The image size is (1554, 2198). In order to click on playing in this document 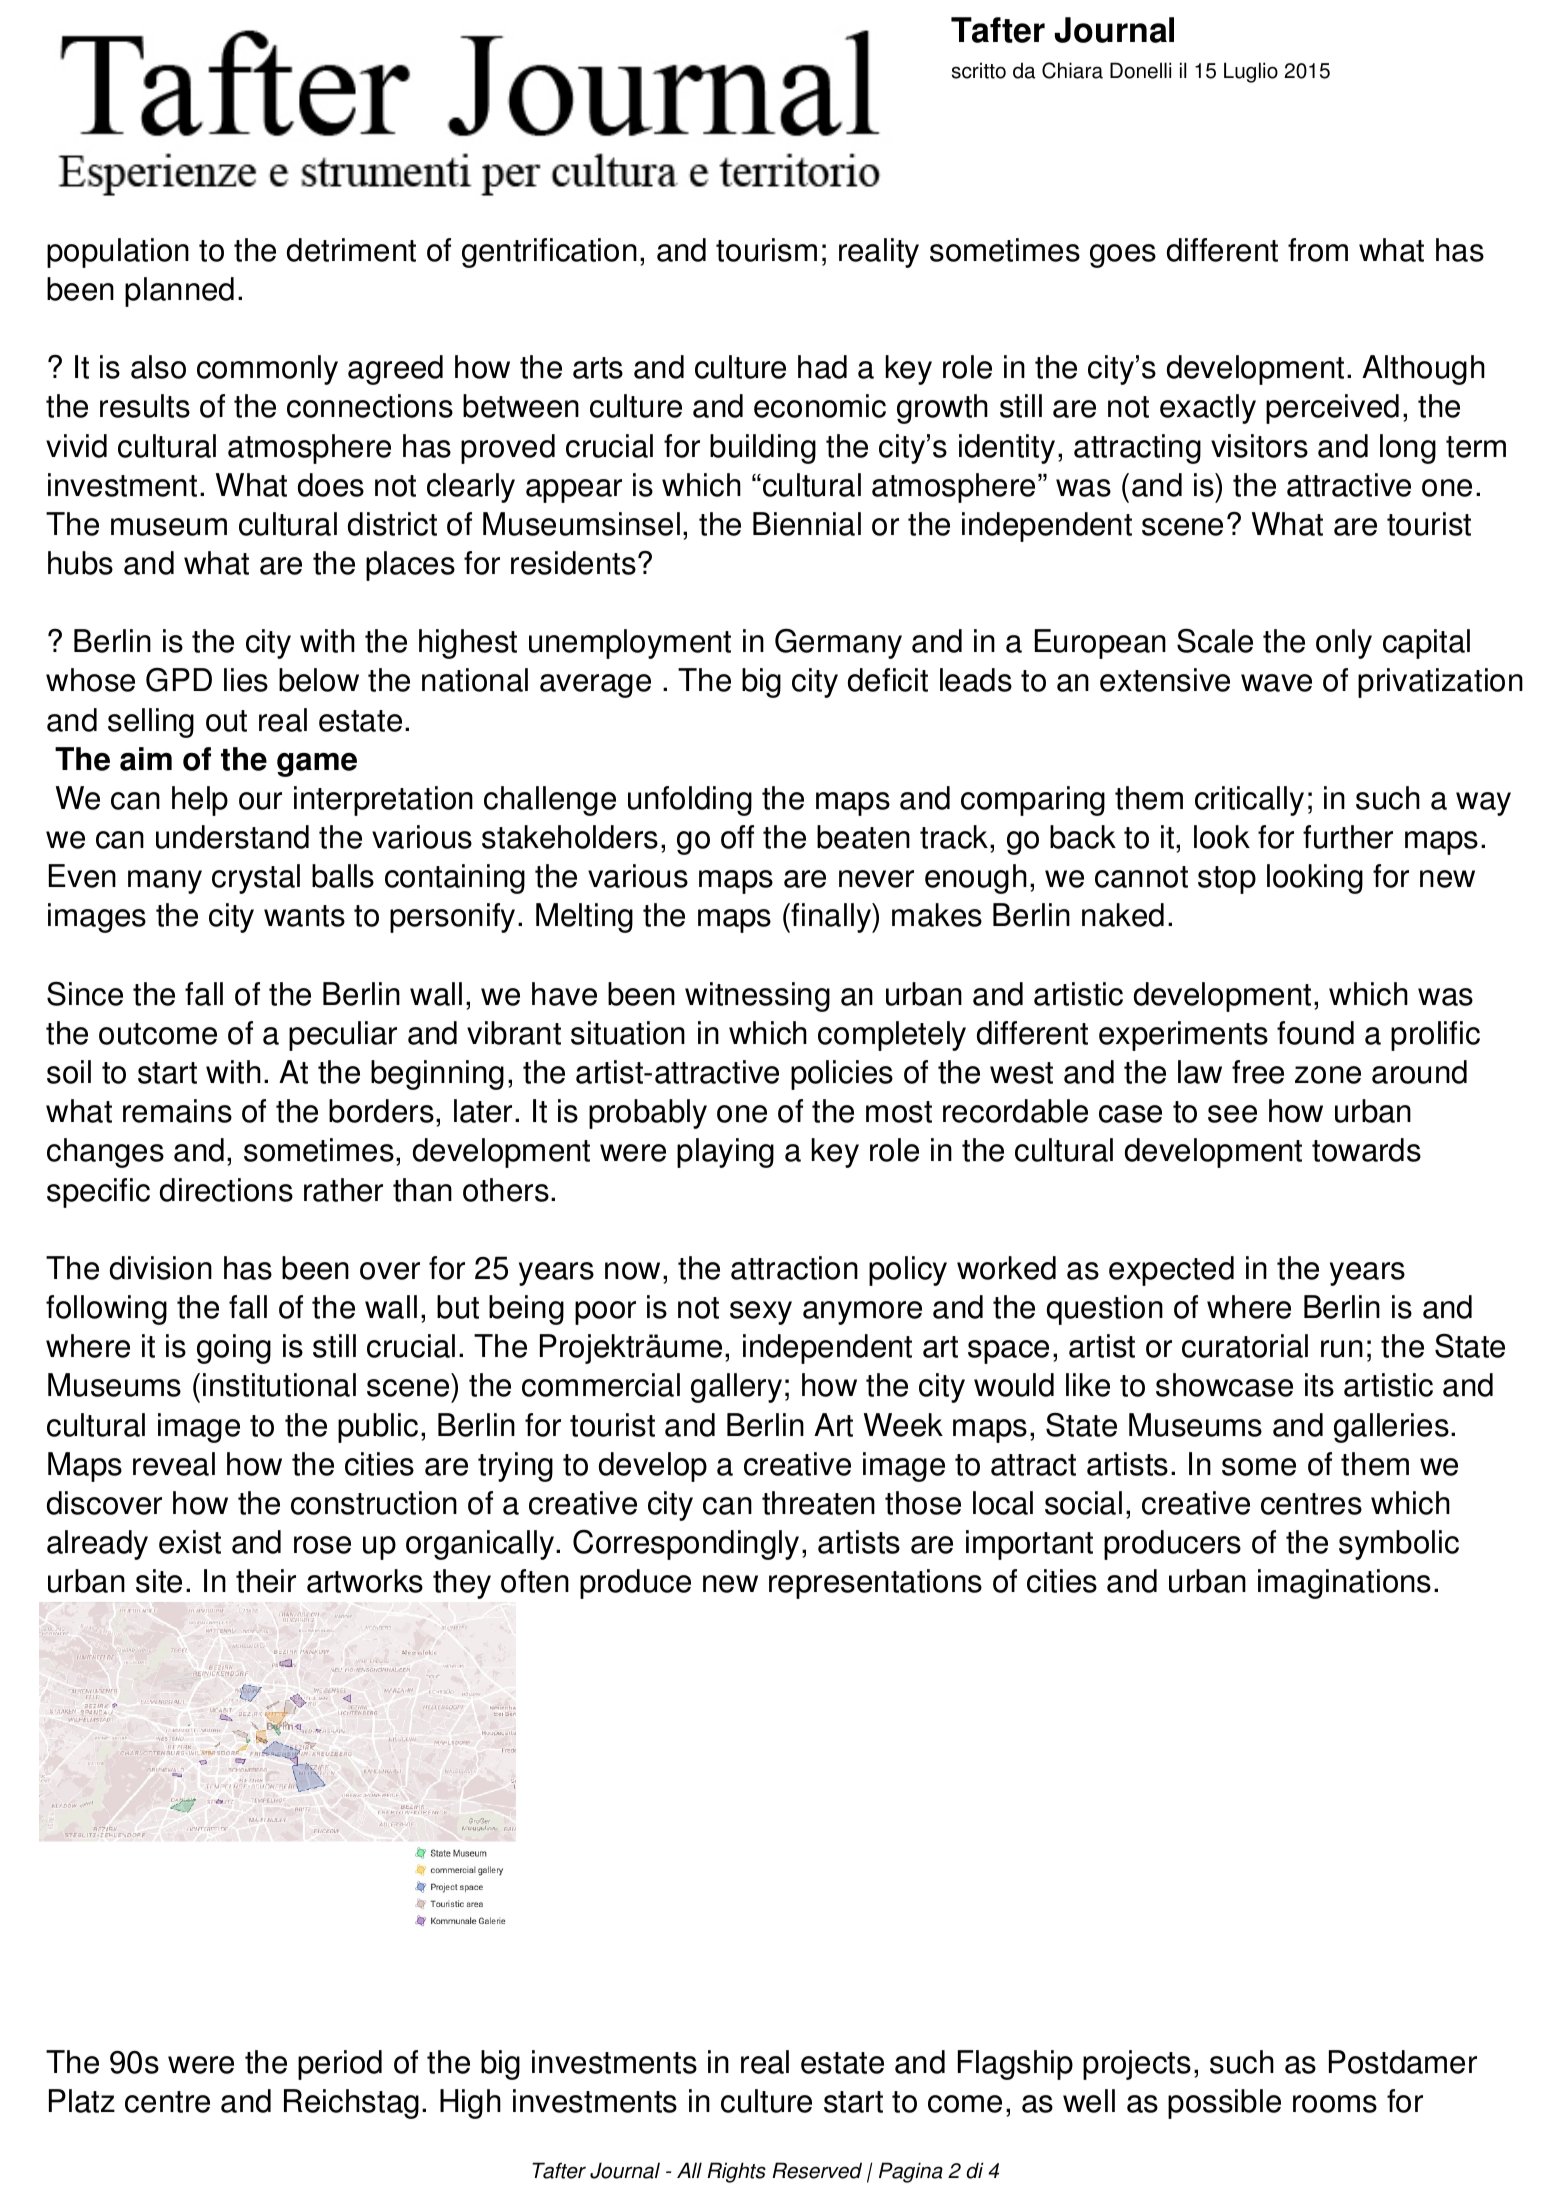, I will do `click(725, 1153)`.
